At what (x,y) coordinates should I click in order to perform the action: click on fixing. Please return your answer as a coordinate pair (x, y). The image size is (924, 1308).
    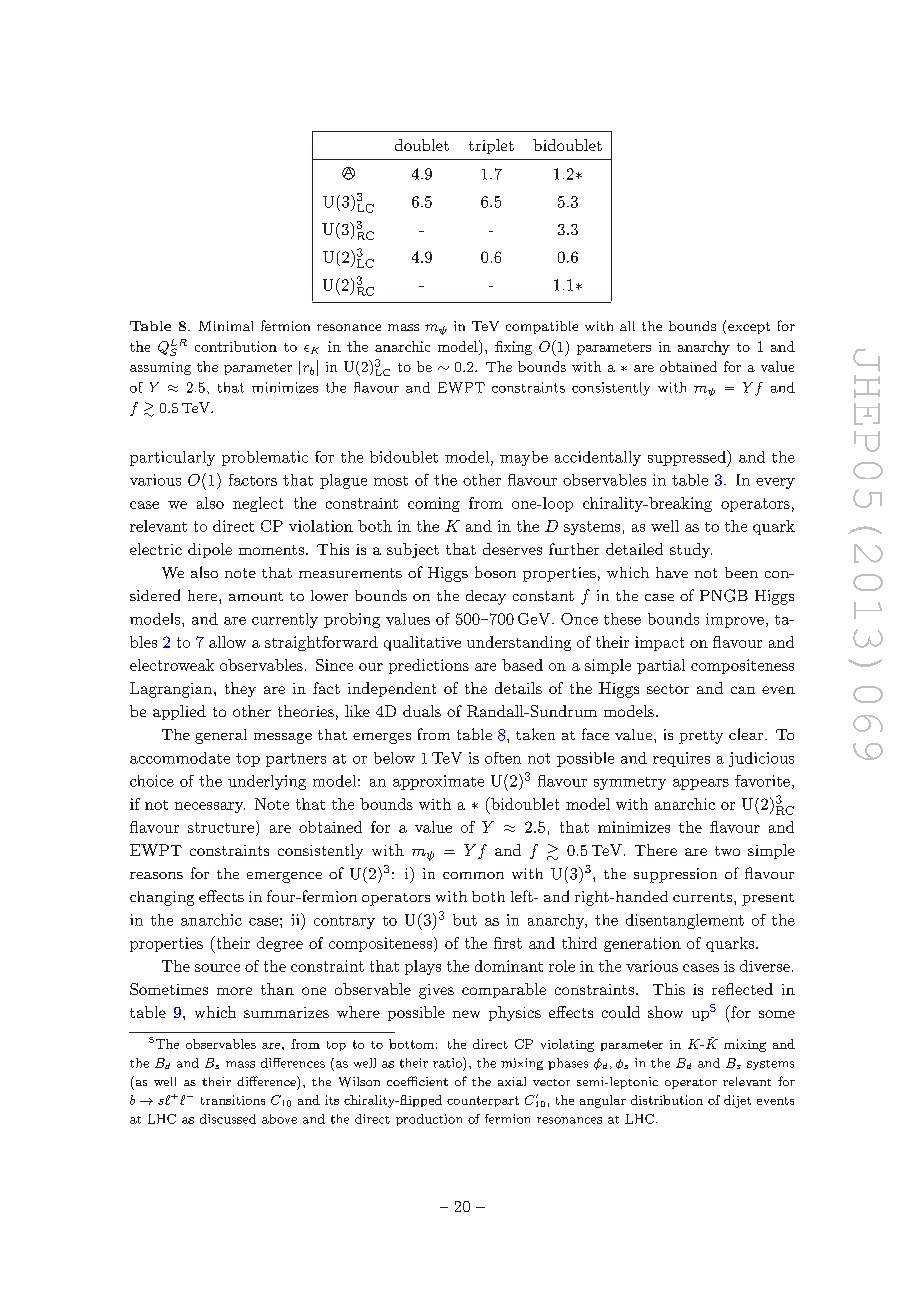
    Looking at the image, I should click on (513, 348).
